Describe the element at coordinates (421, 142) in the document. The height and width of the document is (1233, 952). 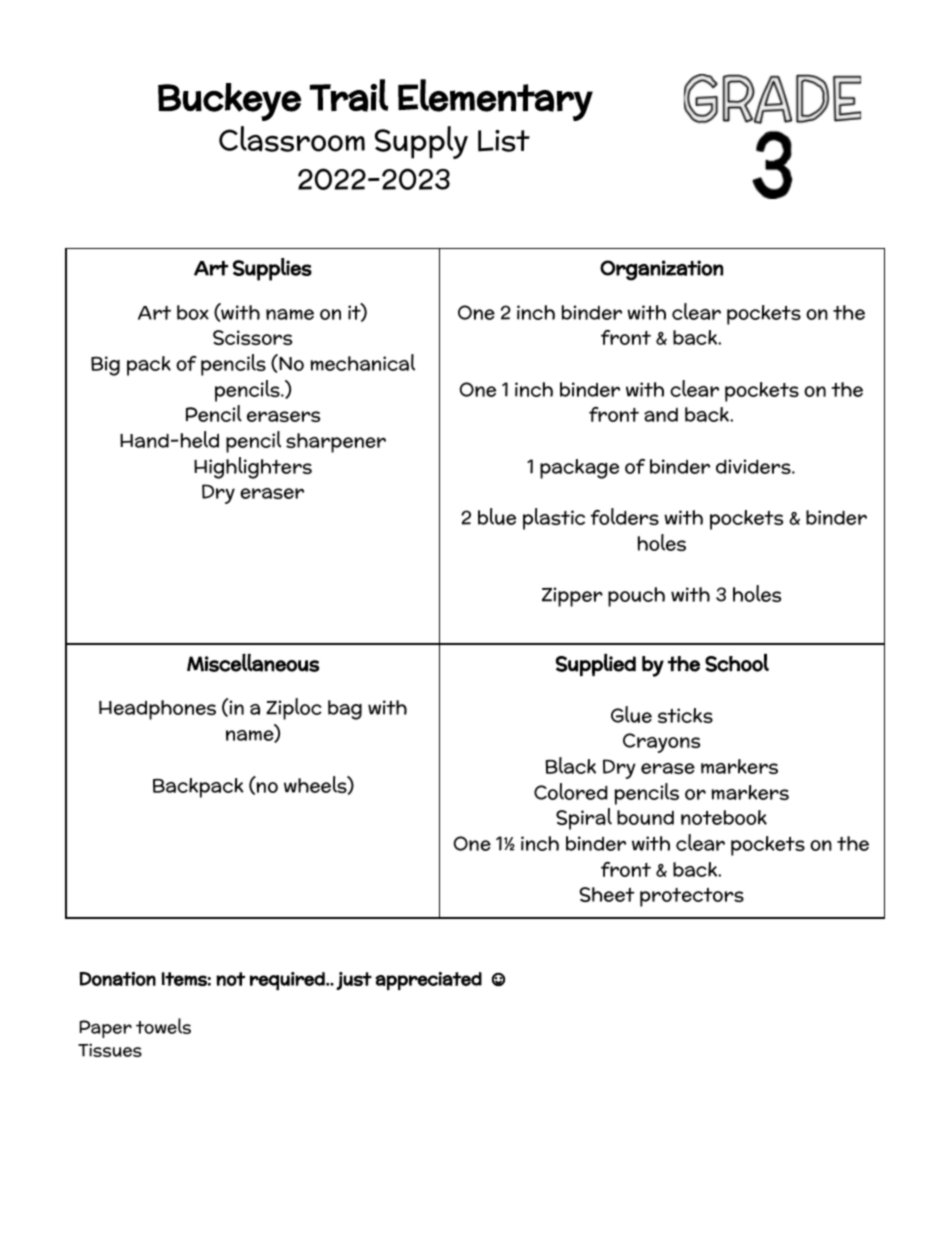
I see `Supply` at that location.
